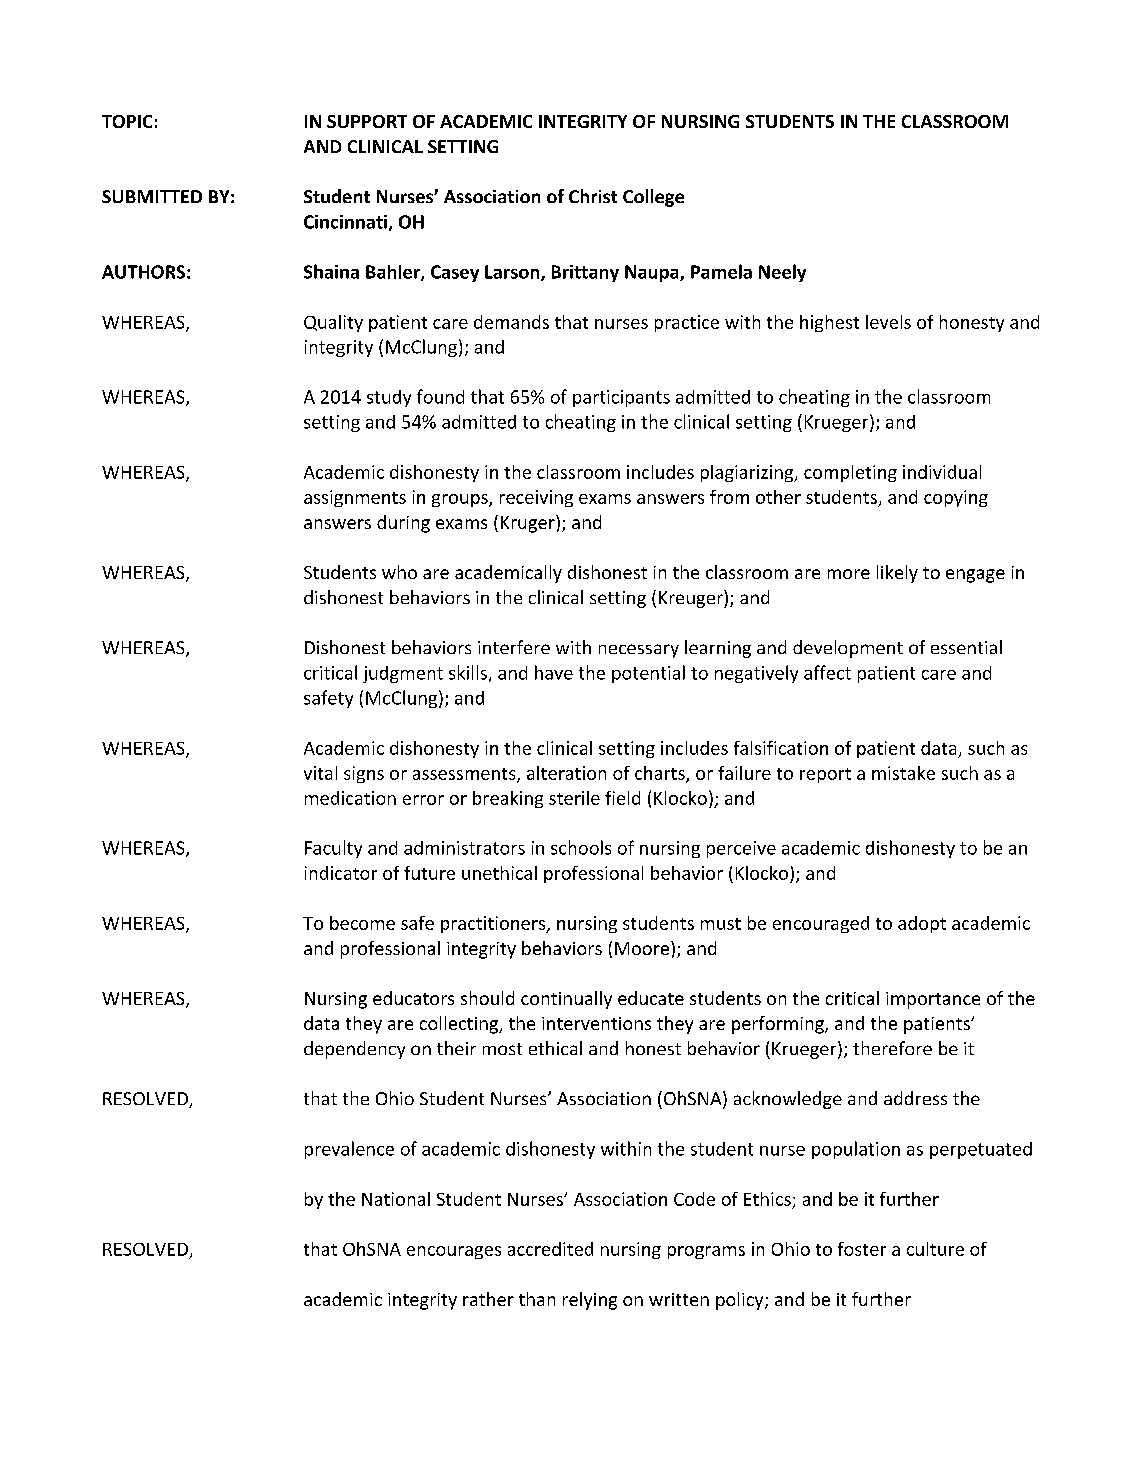 The height and width of the page is (1478, 1142). What do you see at coordinates (922, 924) in the page?
I see `adopt` at bounding box center [922, 924].
